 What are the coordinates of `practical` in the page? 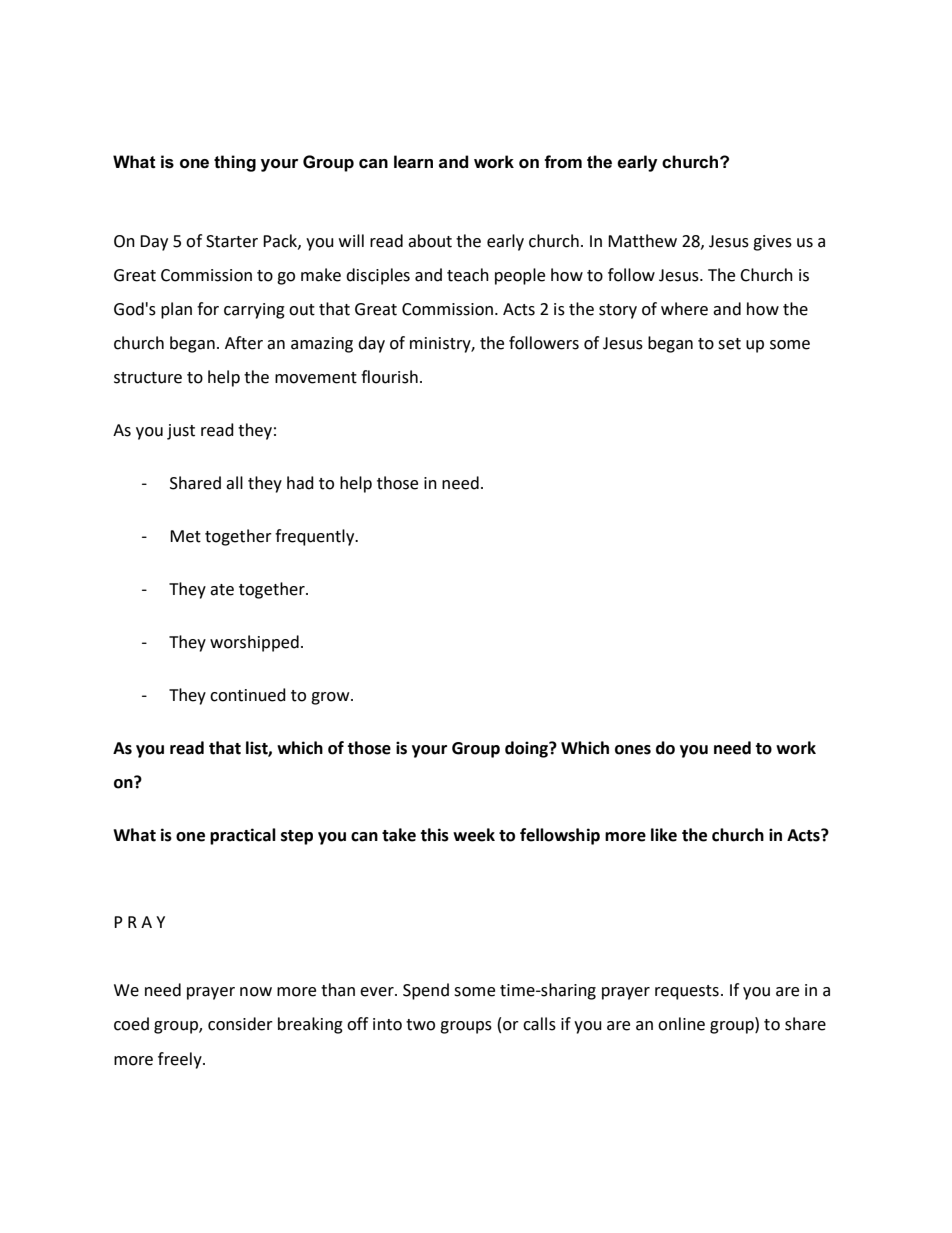 It's located at (243, 836).
